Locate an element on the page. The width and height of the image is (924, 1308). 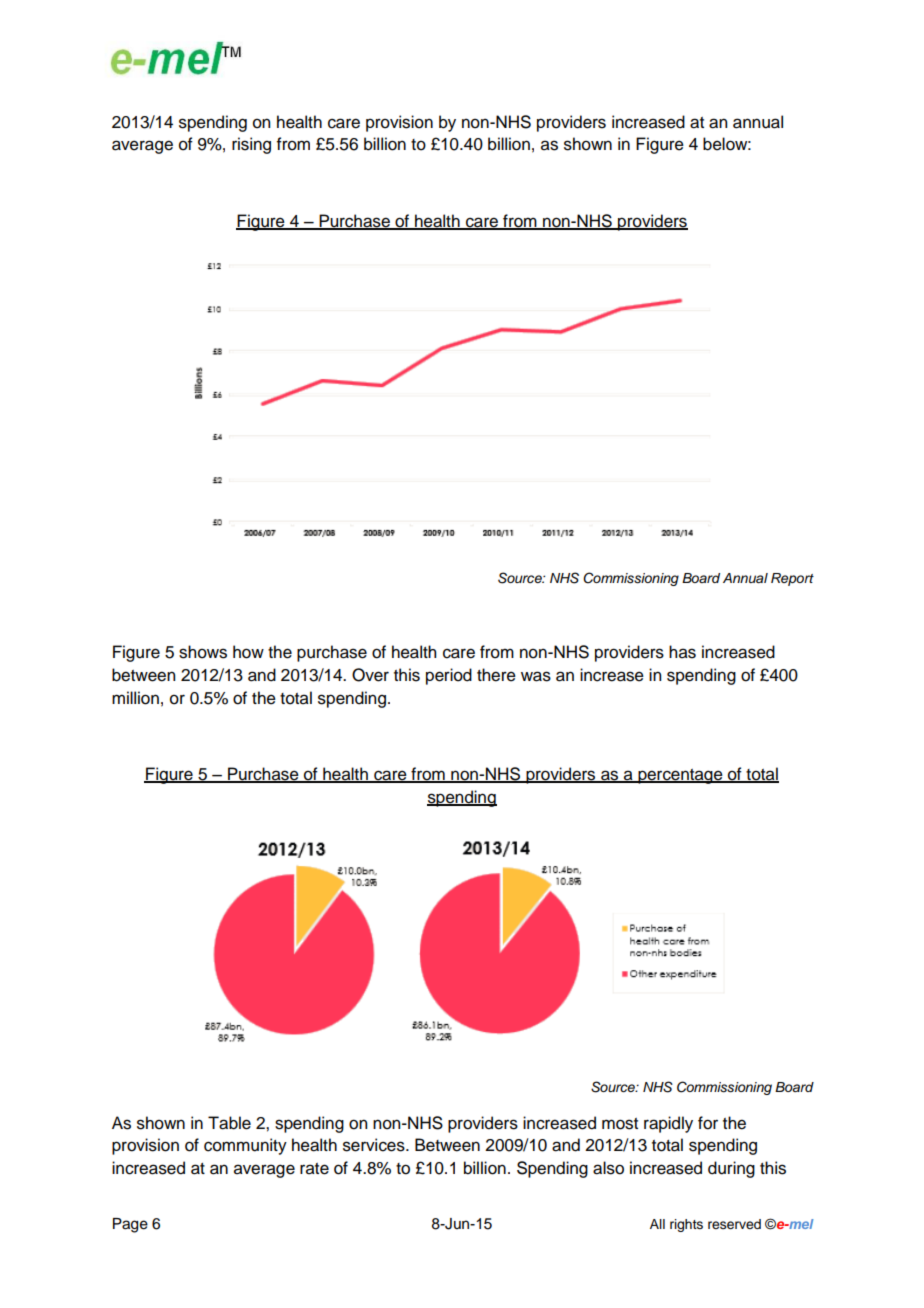
shows is located at coordinates (203, 652).
